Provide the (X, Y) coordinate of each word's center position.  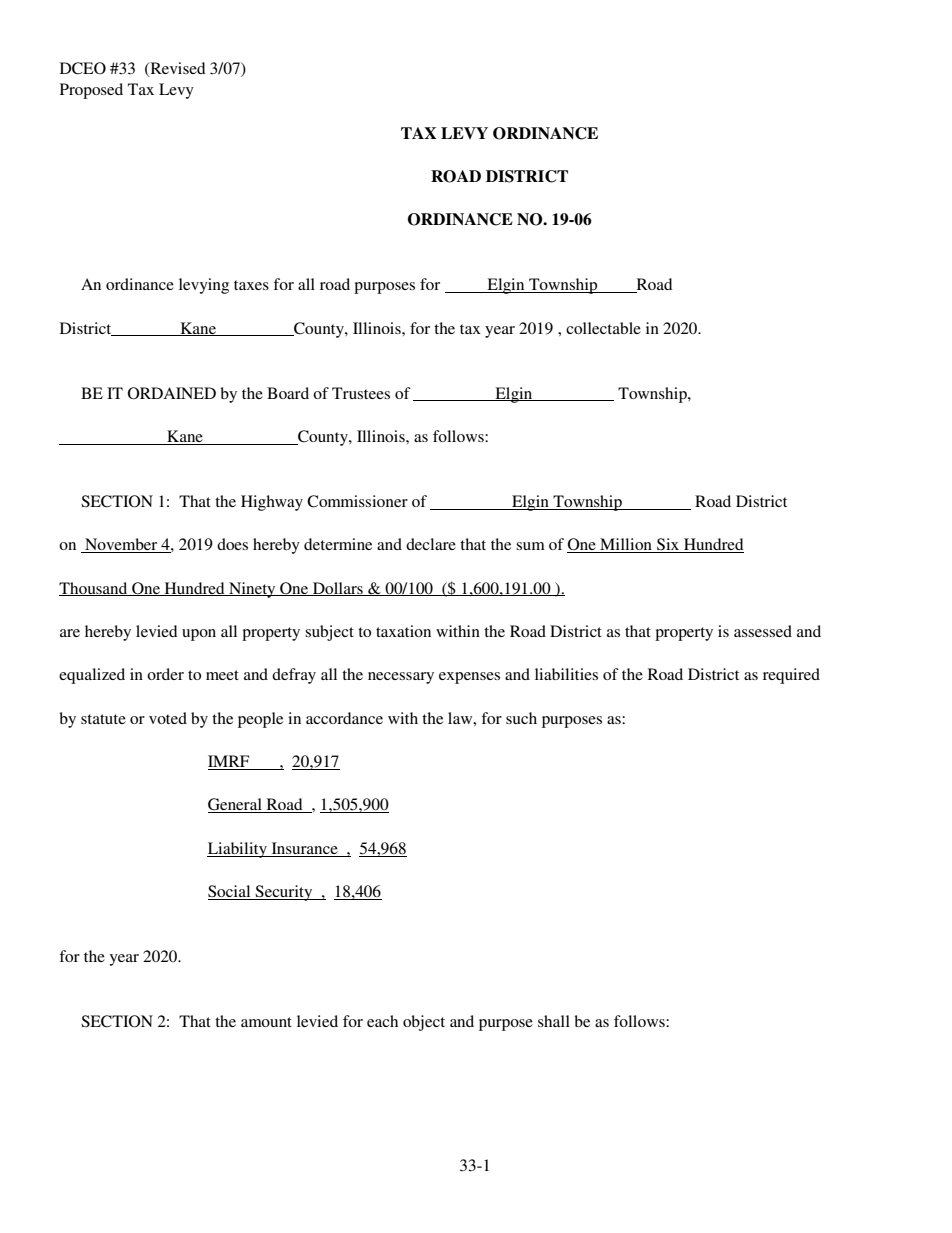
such (521, 718)
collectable (603, 328)
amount (266, 1022)
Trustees (361, 393)
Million (626, 545)
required (791, 676)
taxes (251, 285)
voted (168, 718)
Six (668, 545)
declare (431, 544)
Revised (176, 69)
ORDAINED (172, 393)
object (424, 1023)
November (121, 545)
